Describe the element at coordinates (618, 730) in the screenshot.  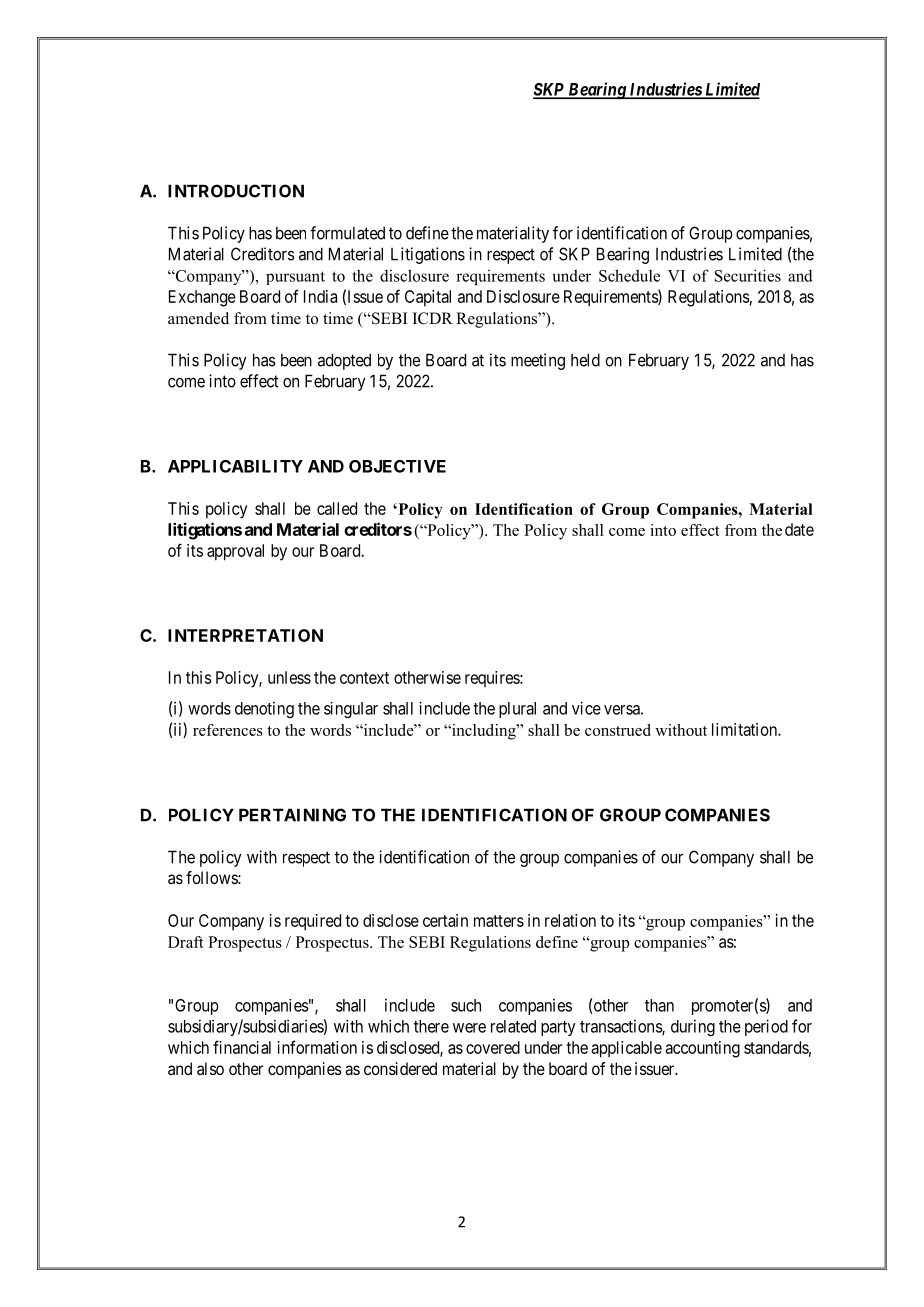
I see `construed` at that location.
